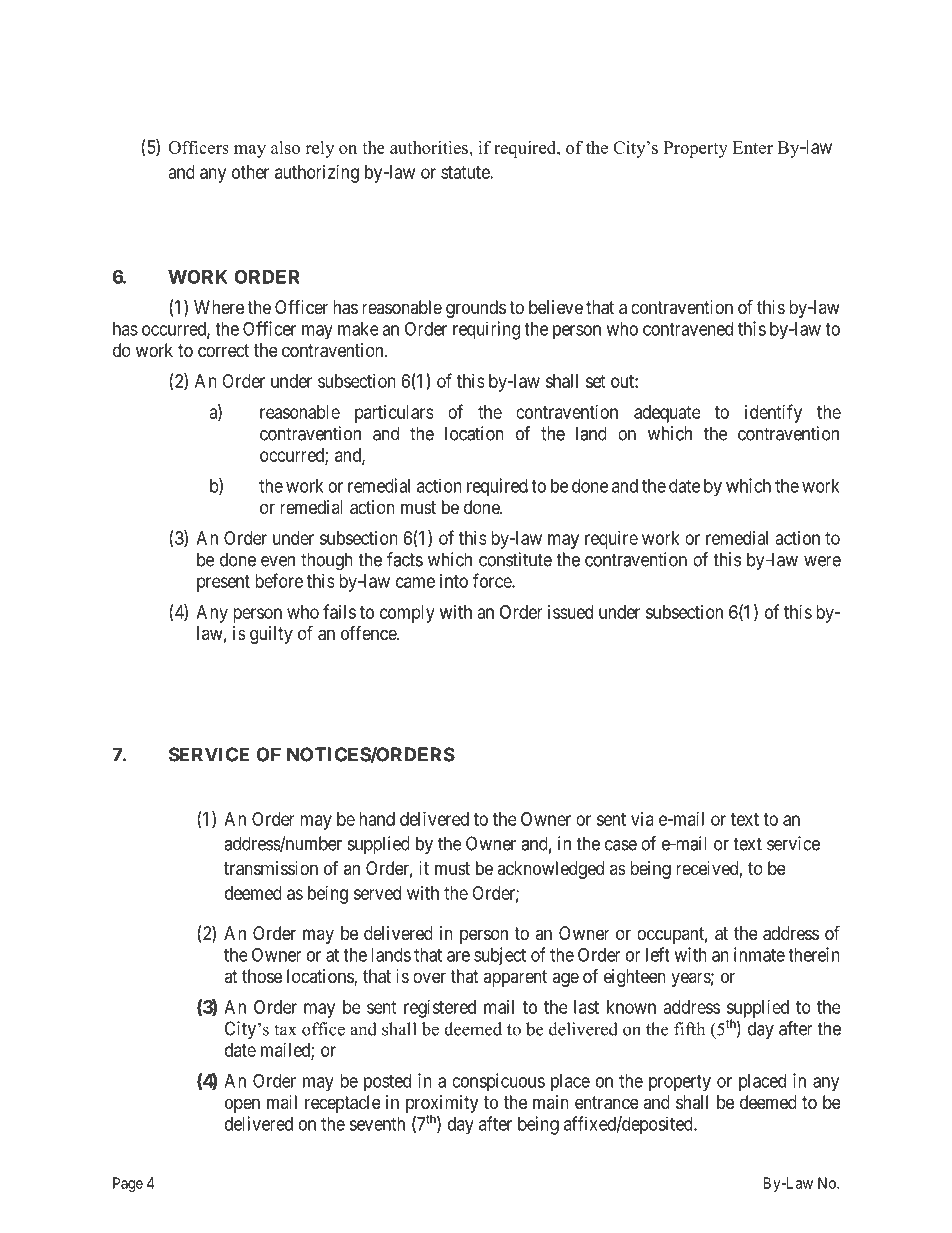 The height and width of the screenshot is (1233, 952). What do you see at coordinates (607, 1103) in the screenshot?
I see `entrance` at bounding box center [607, 1103].
